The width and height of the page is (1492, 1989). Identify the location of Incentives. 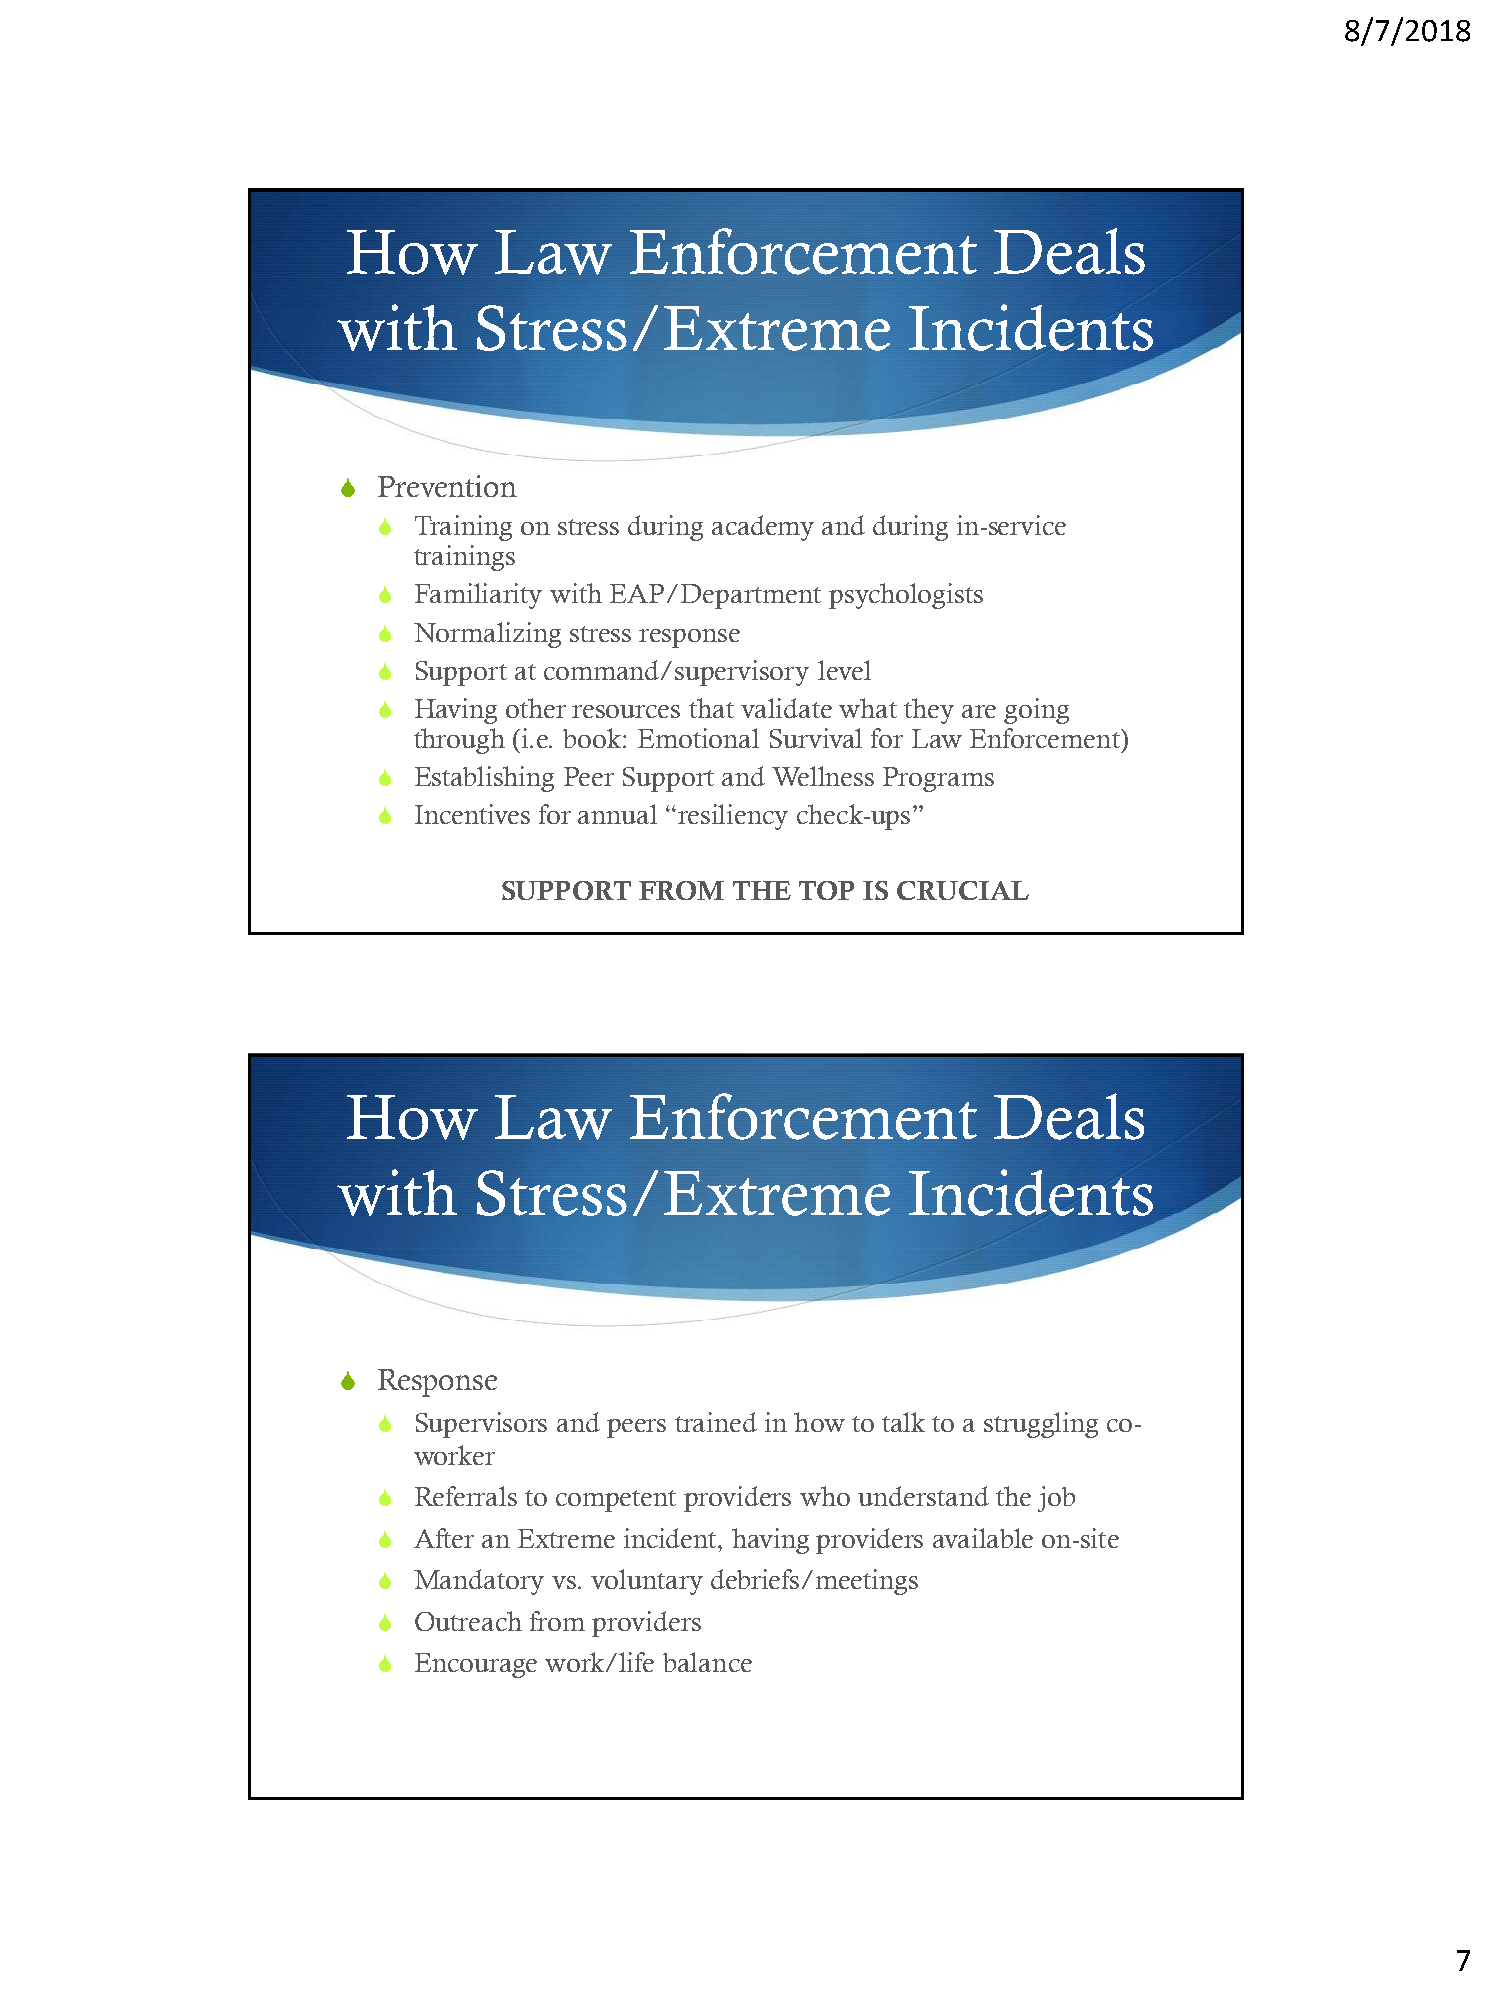
(472, 814).
